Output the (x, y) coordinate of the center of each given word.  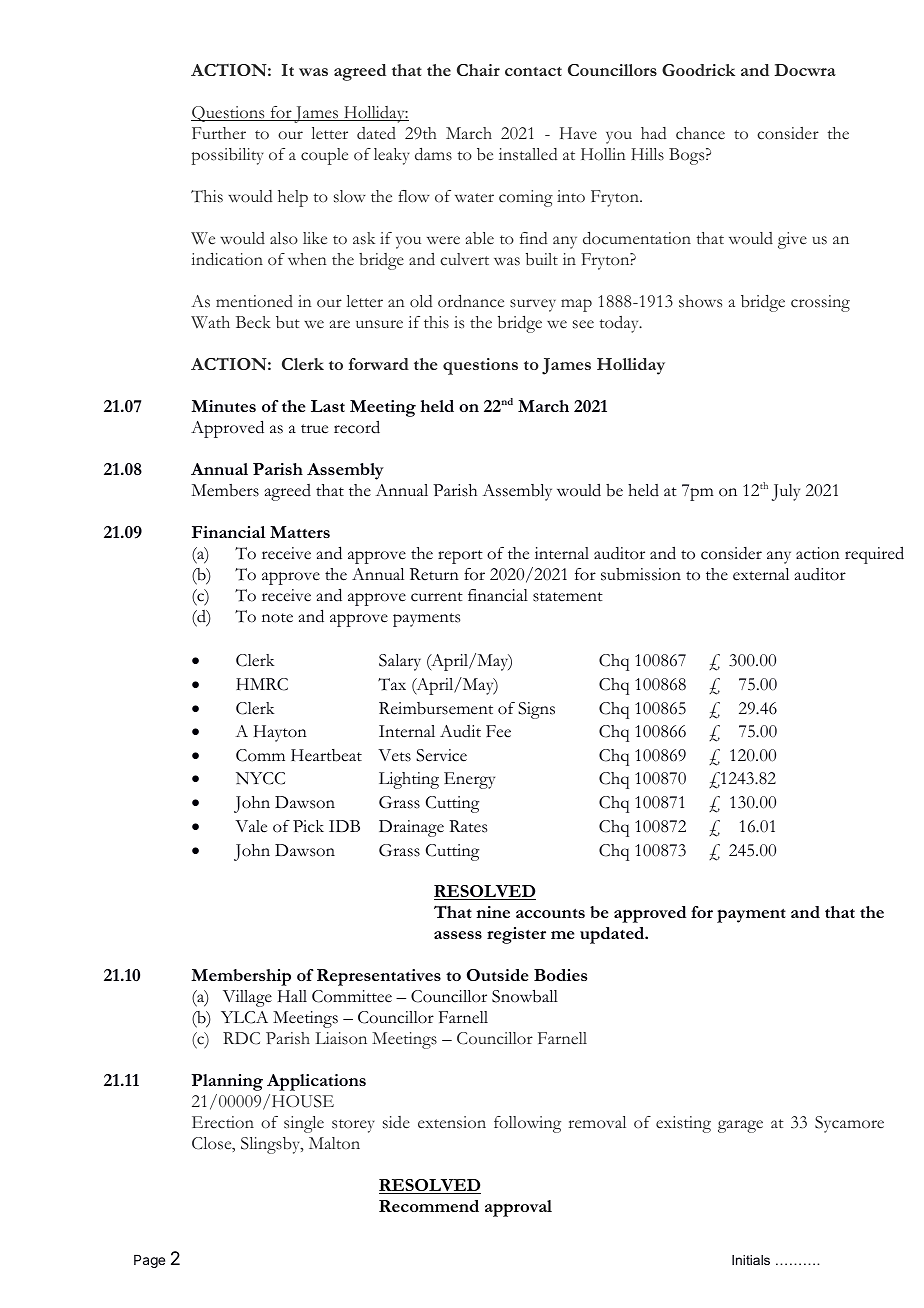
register (516, 935)
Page (149, 1261)
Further (219, 133)
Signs (536, 710)
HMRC (262, 684)
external (761, 574)
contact (533, 71)
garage (740, 1126)
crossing (820, 303)
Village (247, 998)
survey (533, 305)
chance (700, 133)
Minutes (223, 406)
